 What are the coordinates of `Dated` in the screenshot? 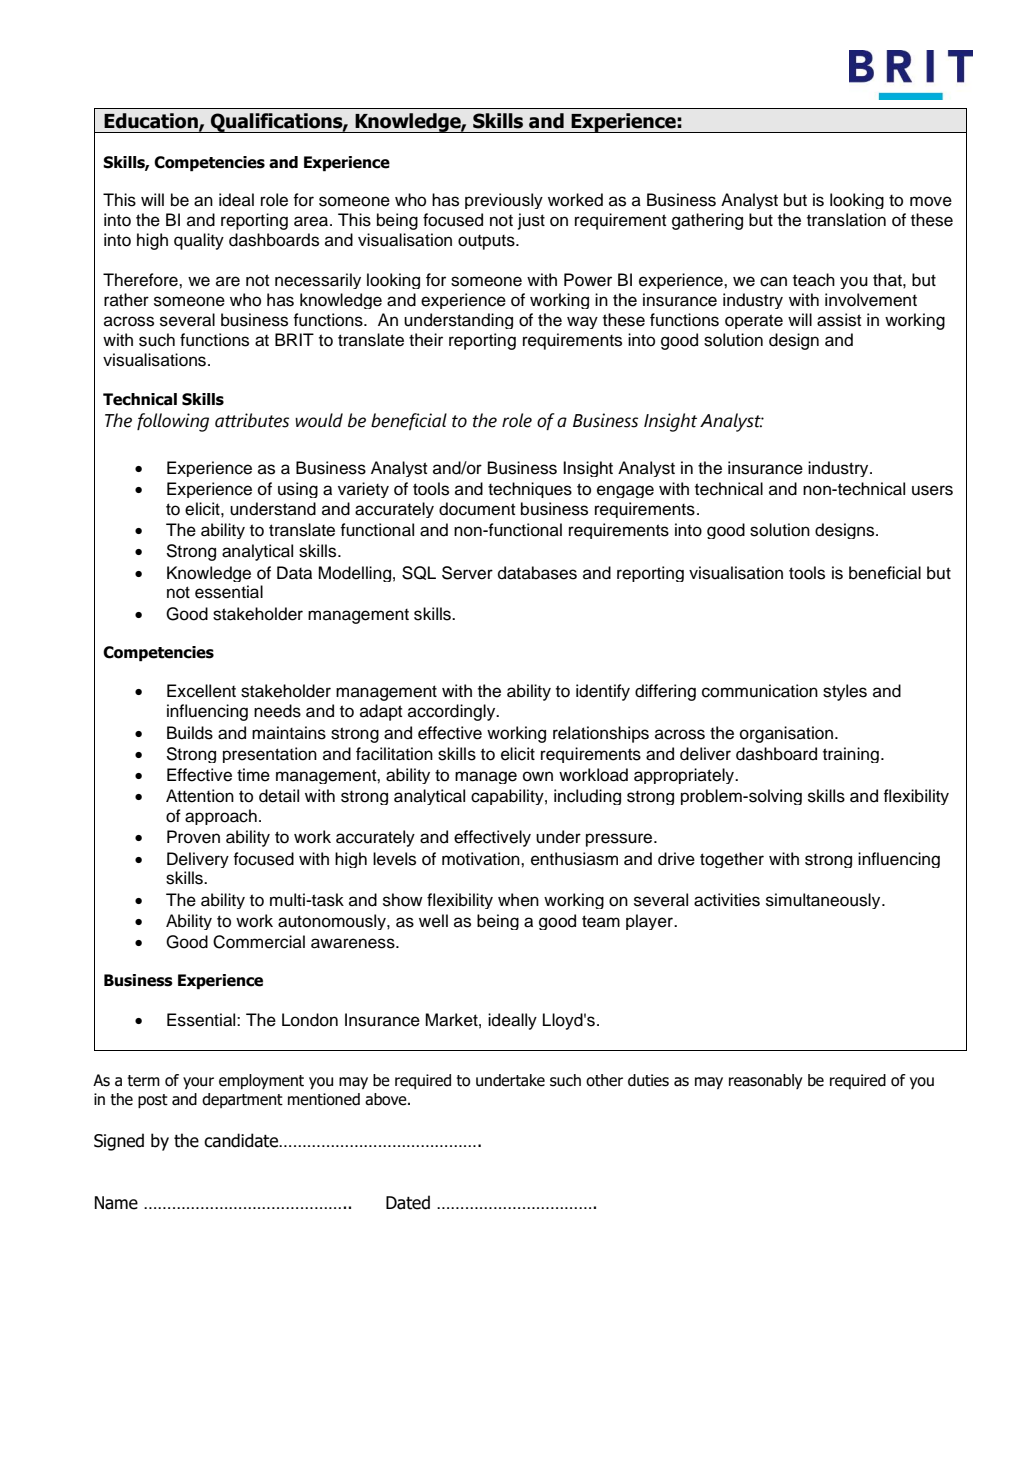 It's located at (408, 1202).
